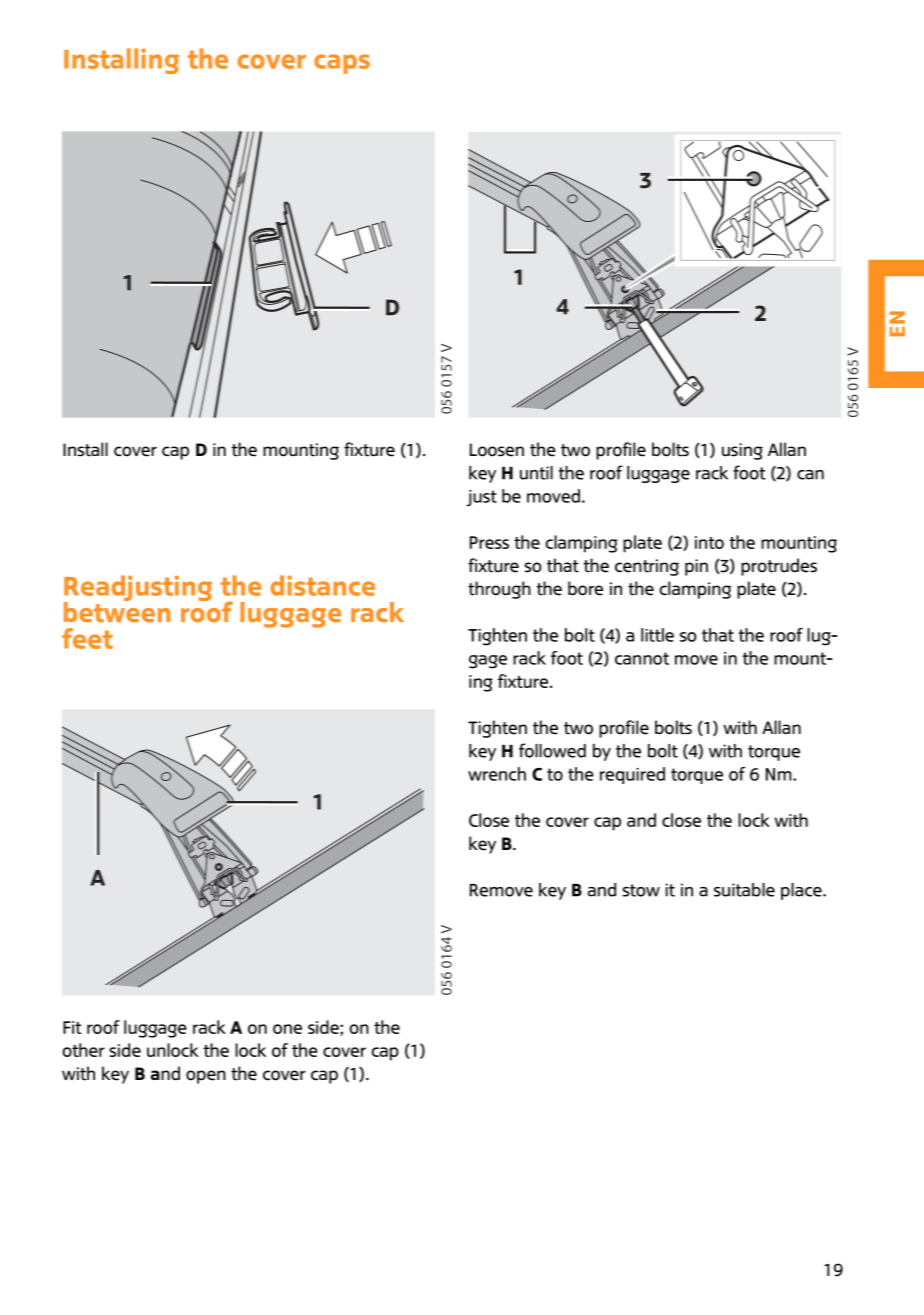  Describe the element at coordinates (489, 542) in the screenshot. I see `Press` at that location.
